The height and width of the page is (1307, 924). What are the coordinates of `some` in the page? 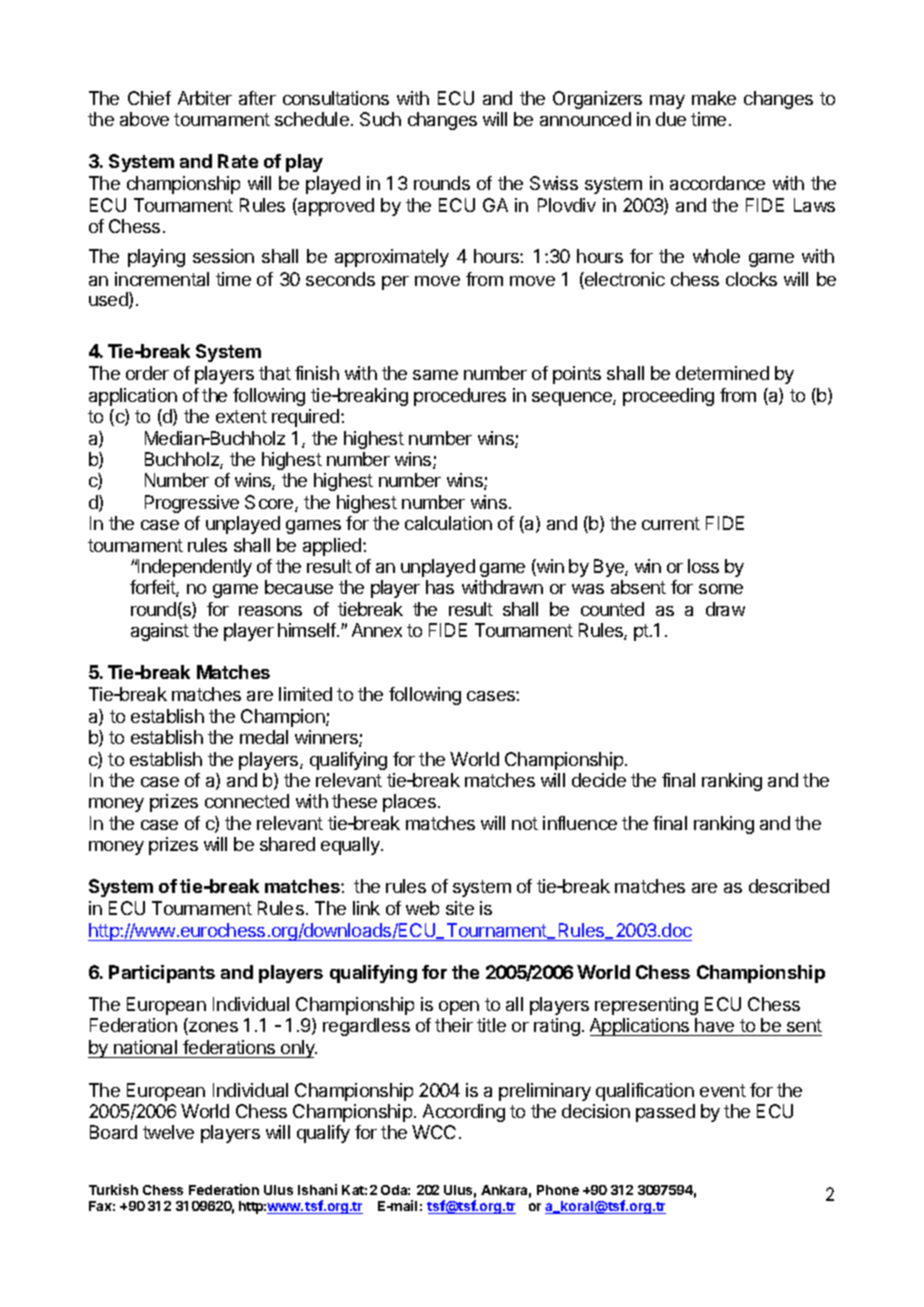 It's located at (721, 589).
